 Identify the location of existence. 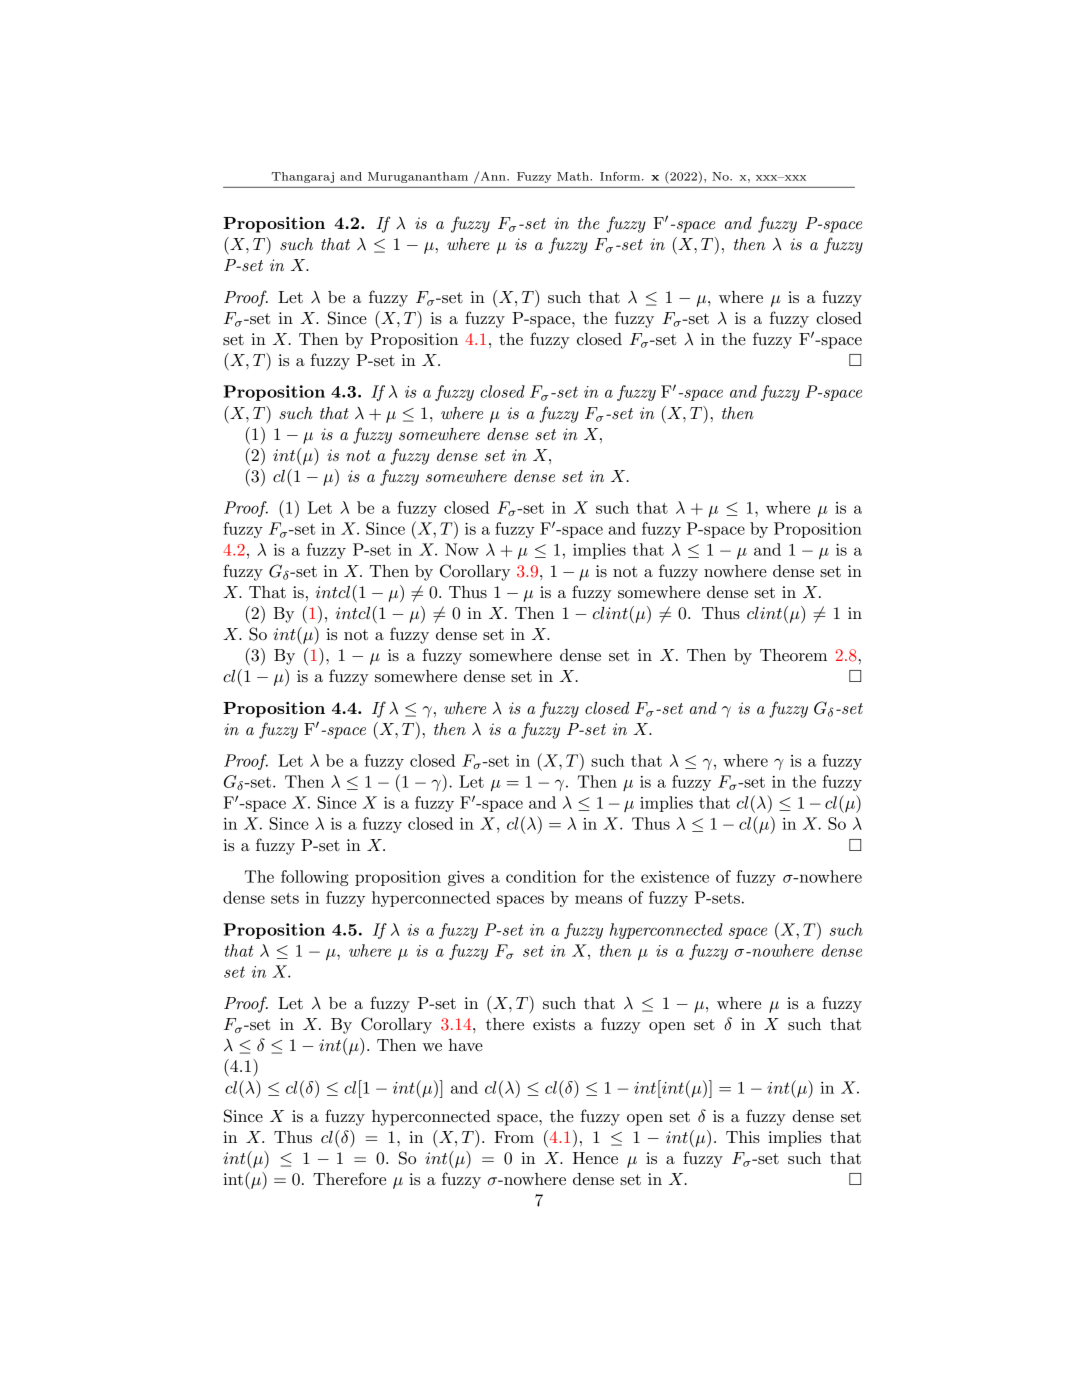
(675, 877).
